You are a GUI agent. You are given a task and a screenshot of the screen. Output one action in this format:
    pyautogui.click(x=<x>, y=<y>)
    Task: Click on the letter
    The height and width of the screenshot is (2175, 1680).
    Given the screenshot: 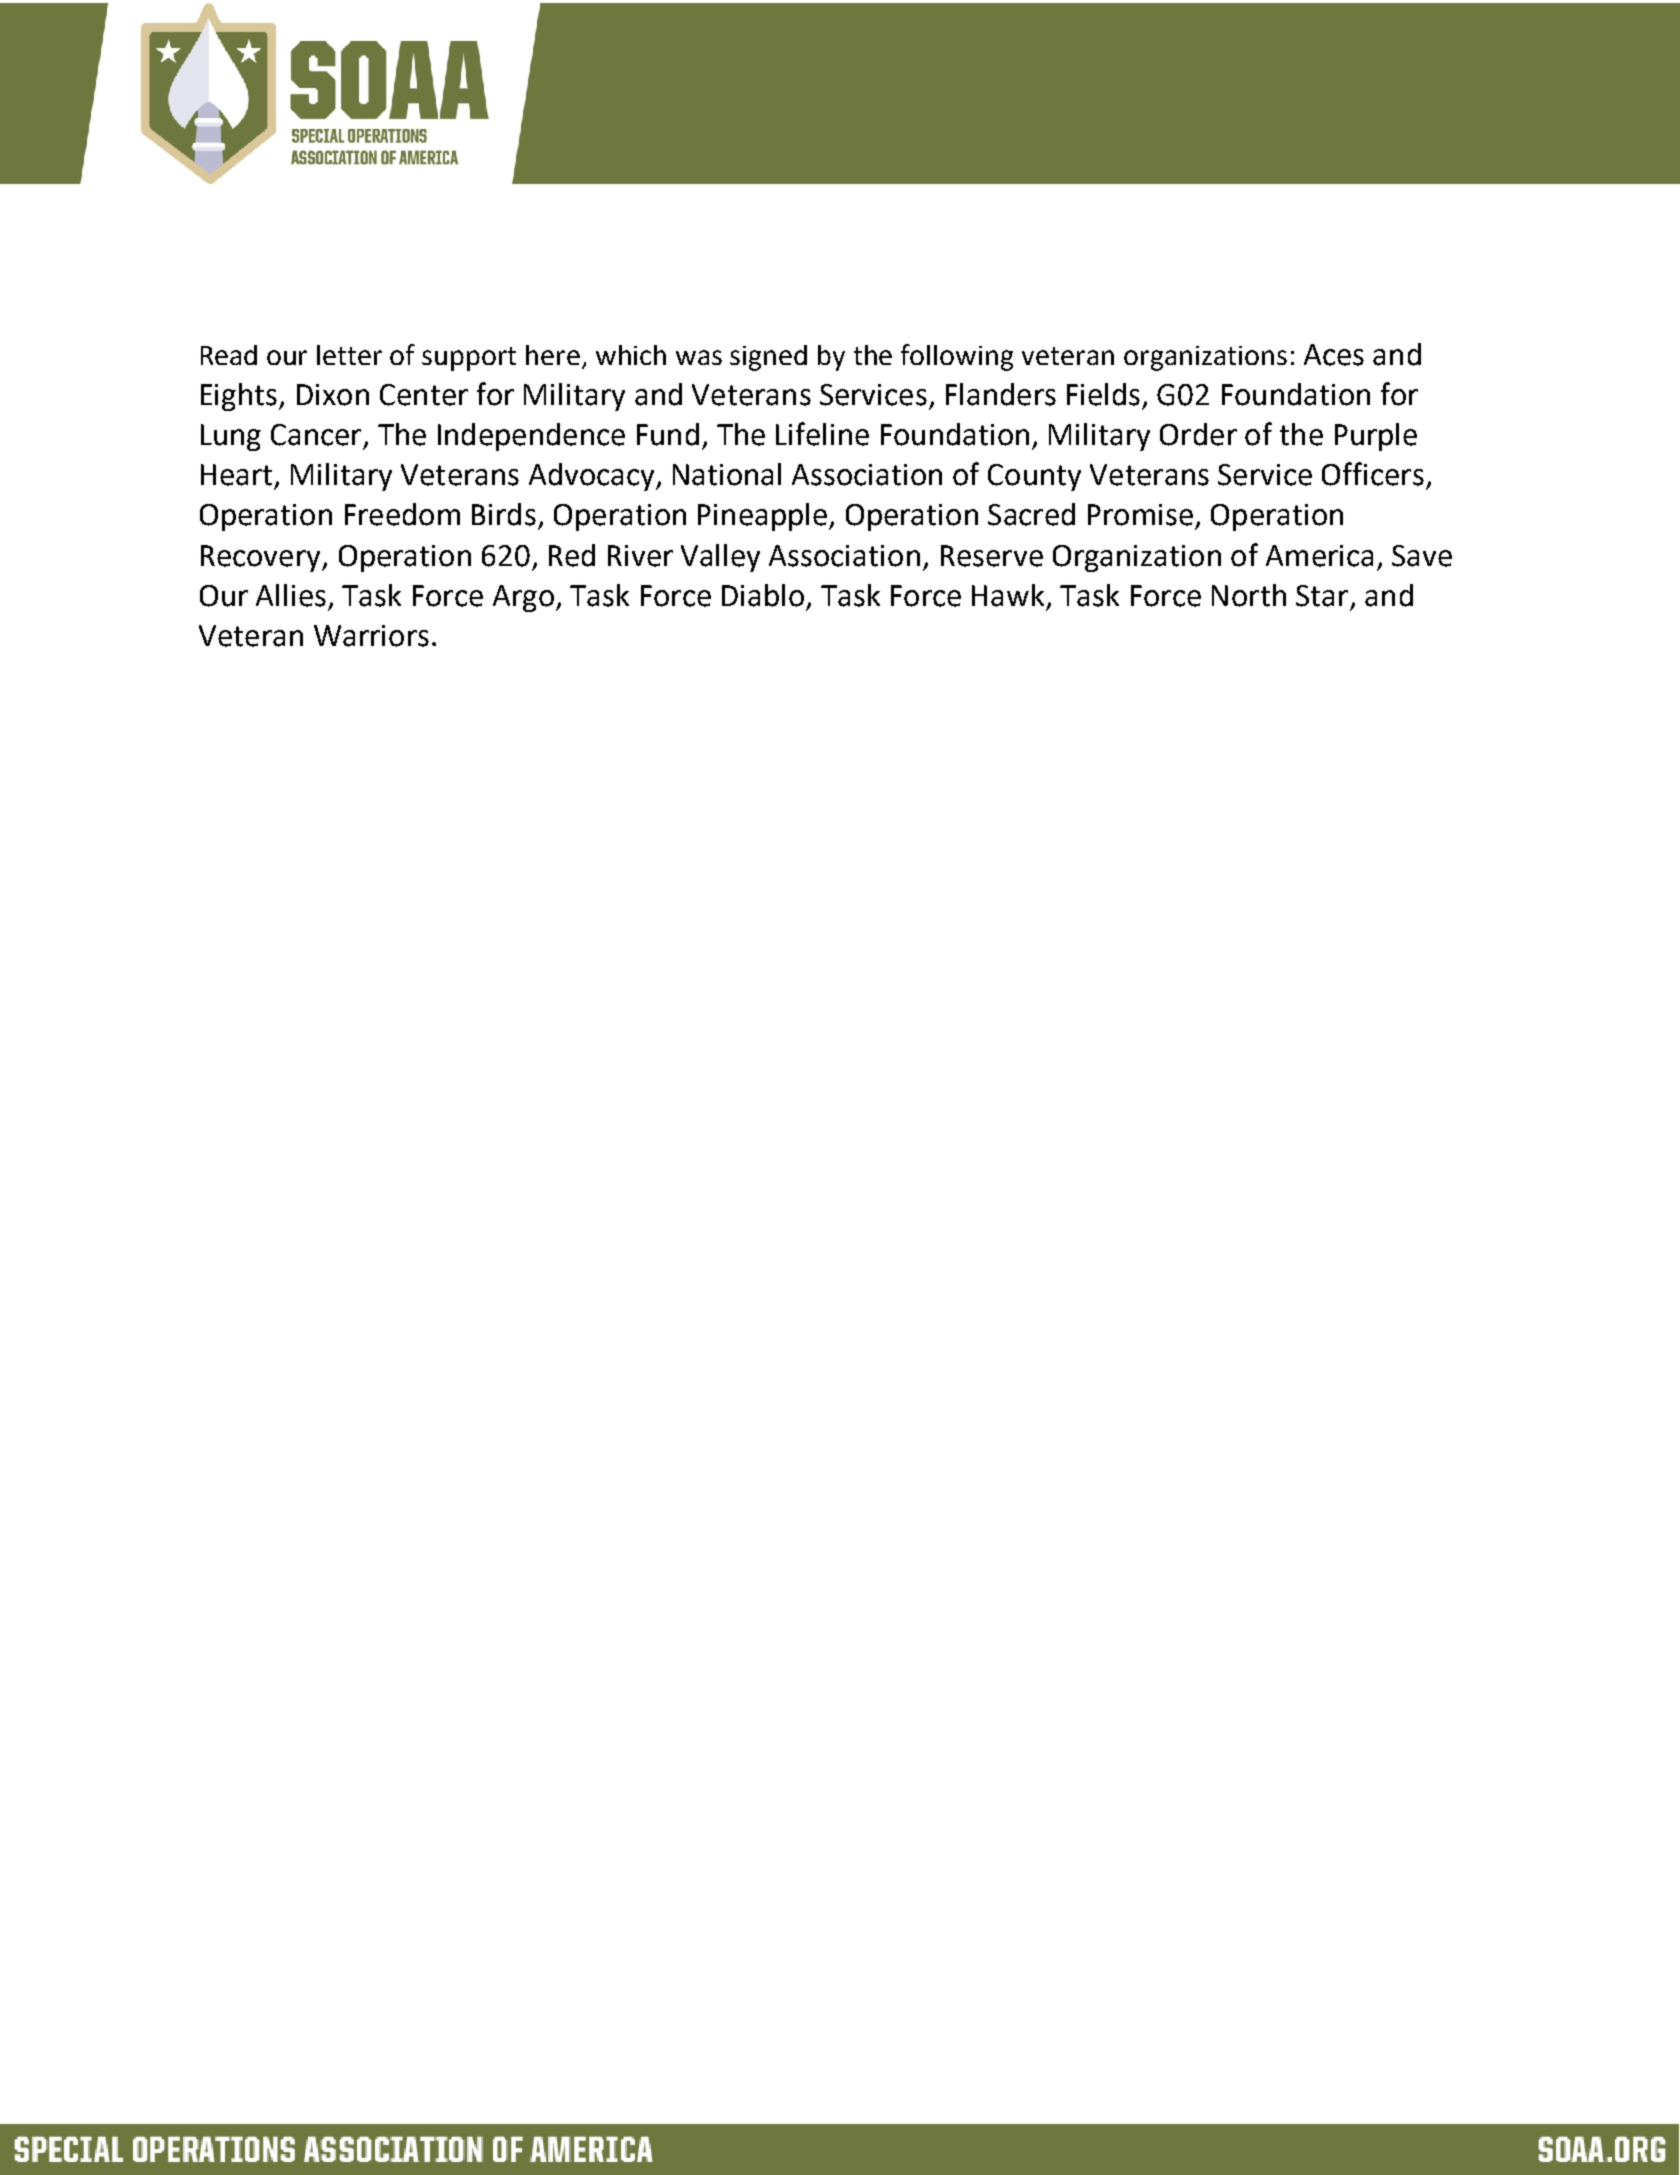 What is the action you would take?
    pyautogui.click(x=349, y=355)
